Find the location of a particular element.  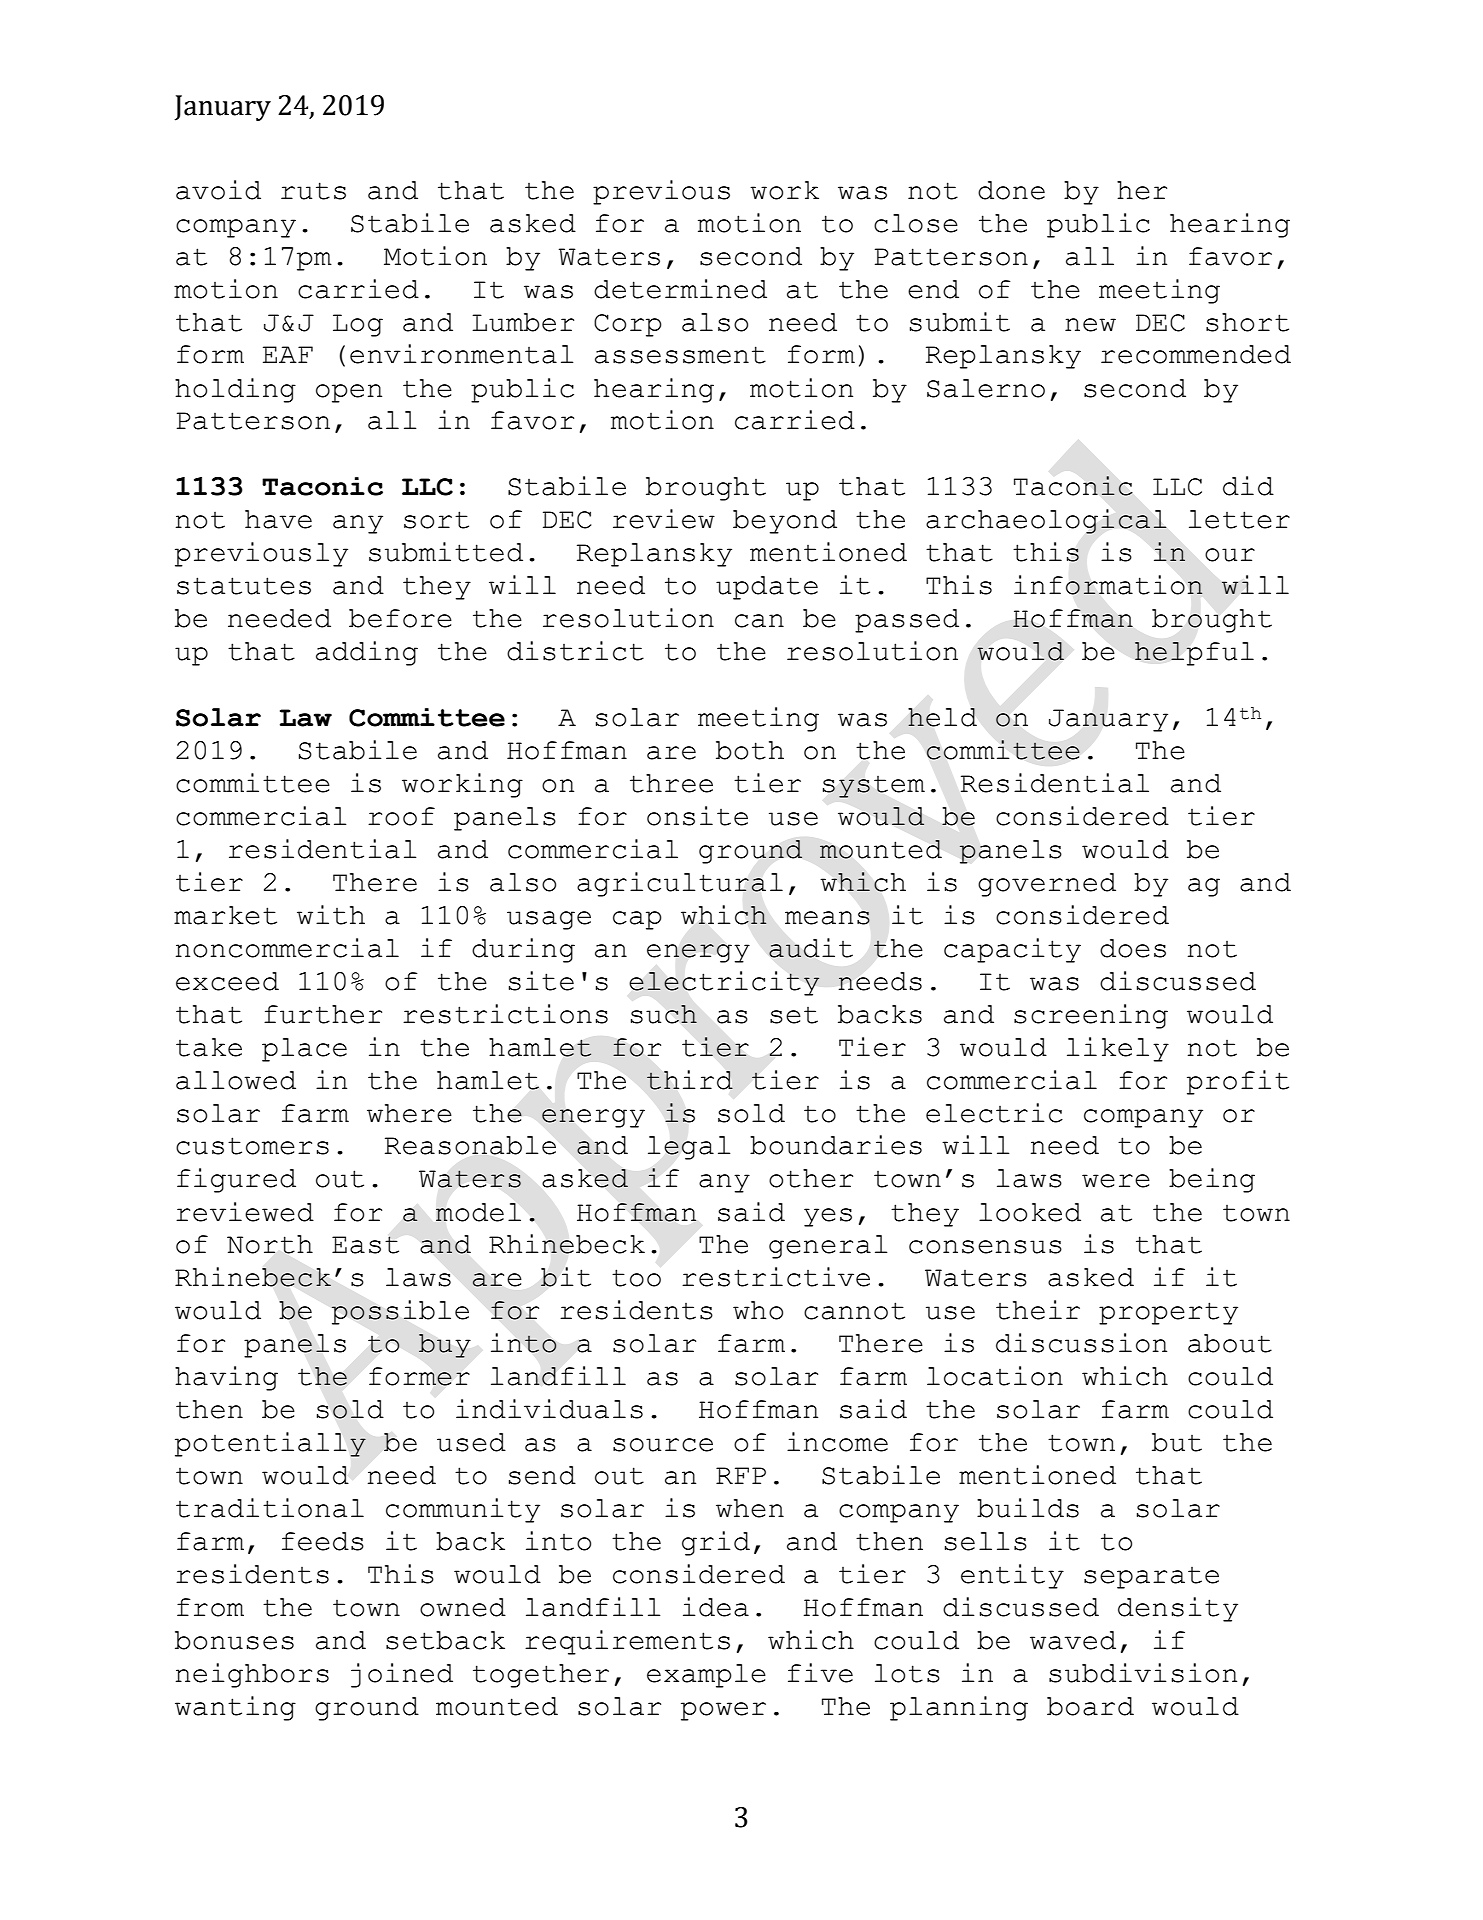

does is located at coordinates (1133, 948).
